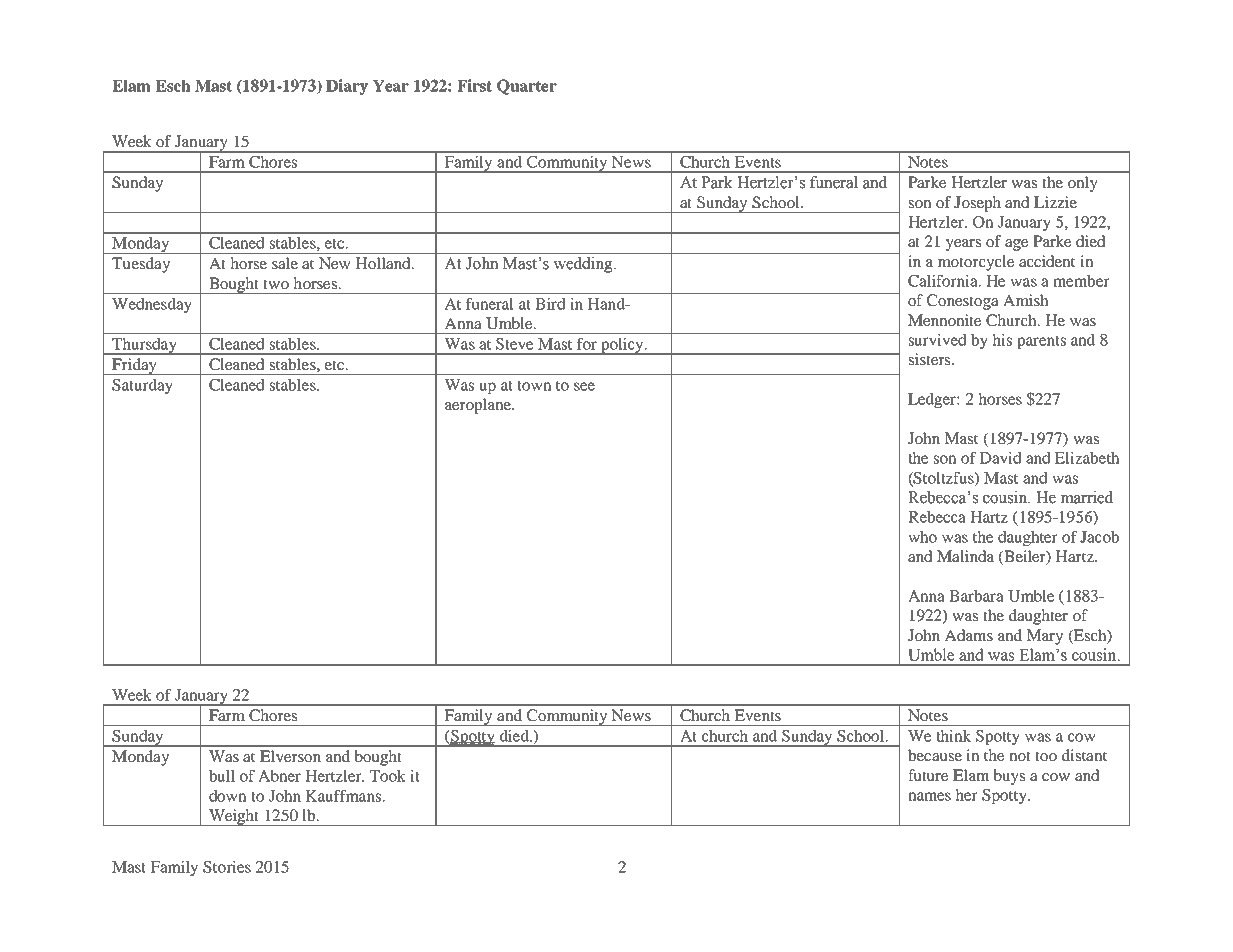  Describe the element at coordinates (142, 386) in the screenshot. I see `Saturday` at that location.
